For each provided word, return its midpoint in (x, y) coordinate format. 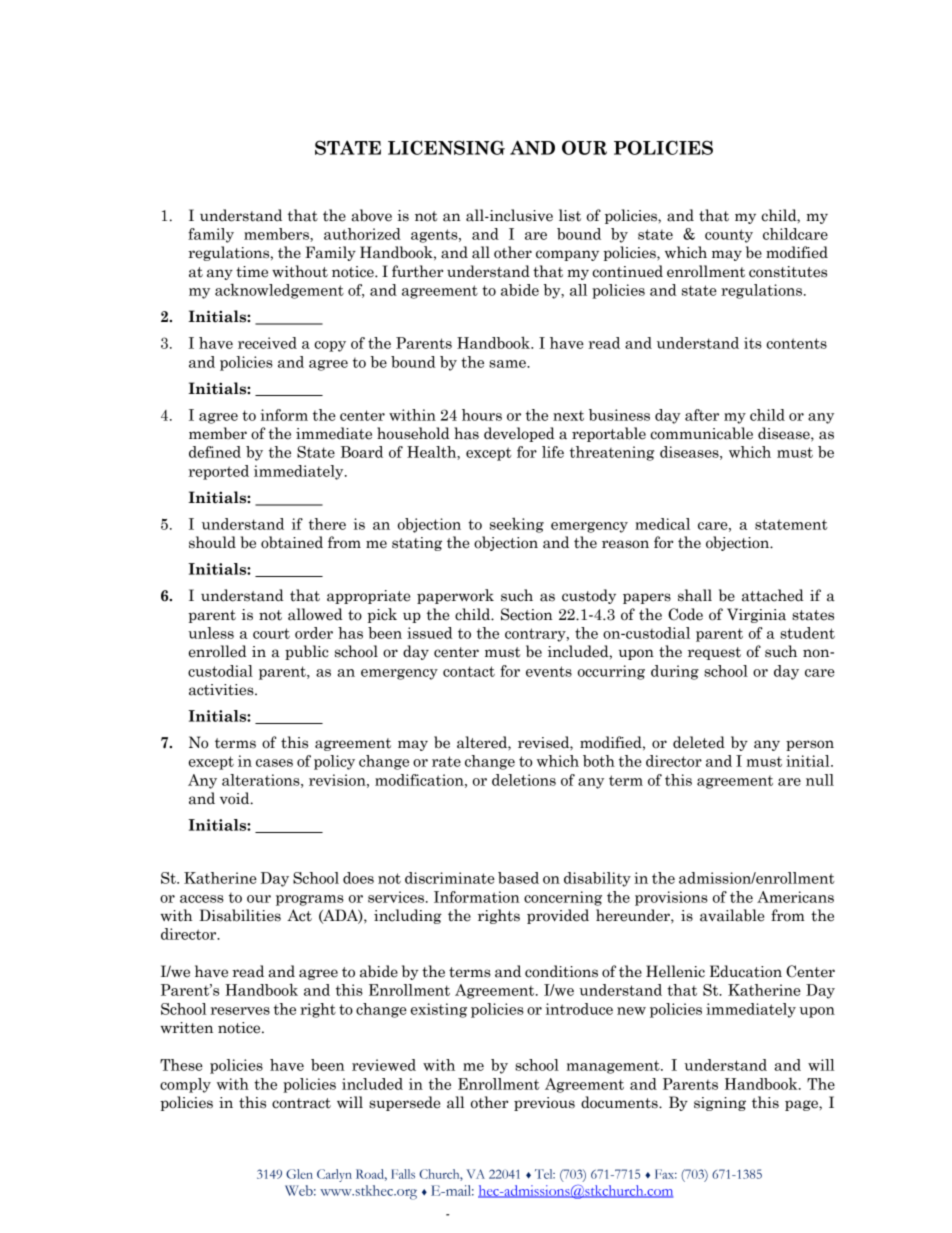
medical (662, 524)
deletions (524, 780)
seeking (517, 525)
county (729, 236)
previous (544, 1104)
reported (218, 472)
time (252, 272)
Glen (299, 1174)
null (820, 780)
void (236, 798)
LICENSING (446, 147)
